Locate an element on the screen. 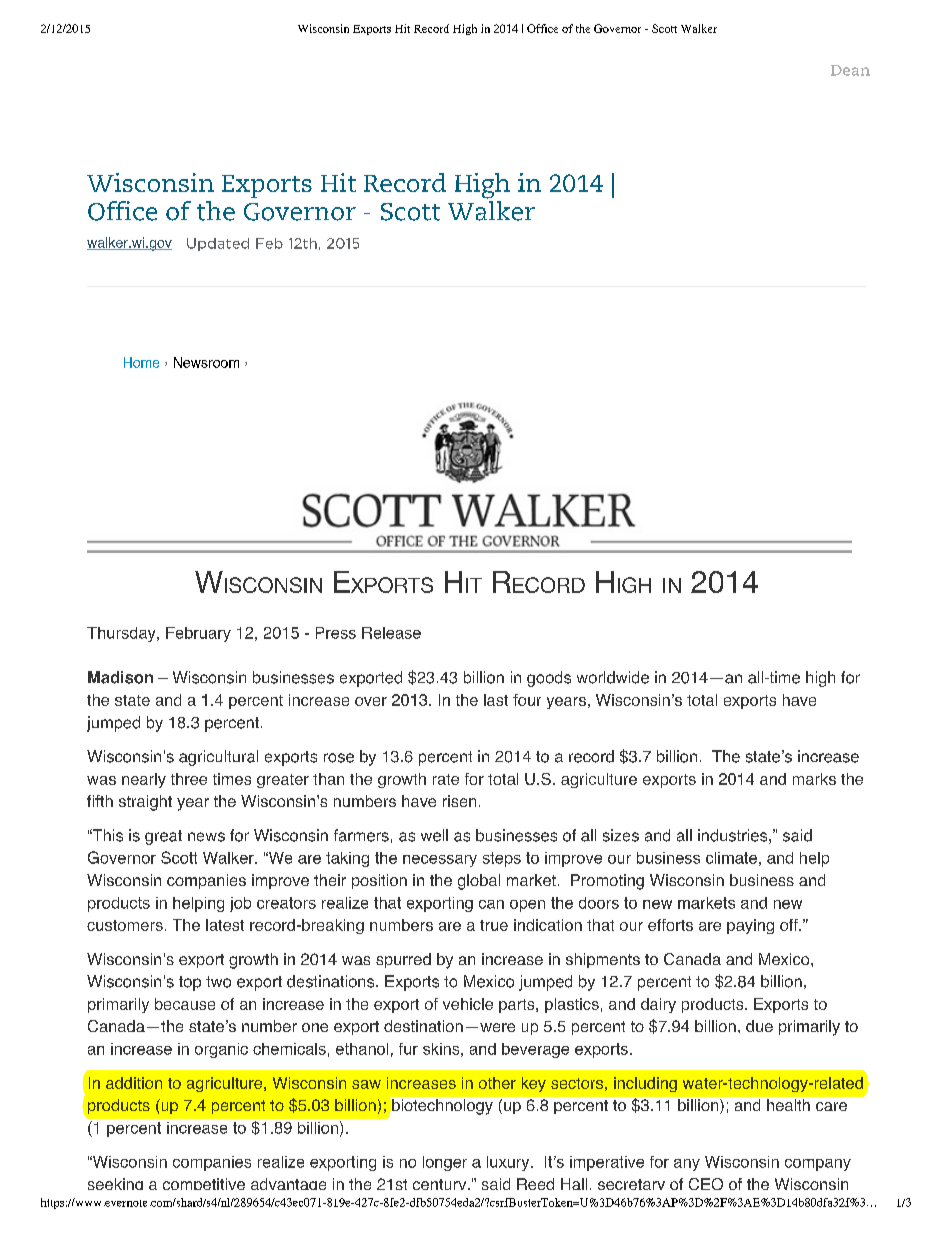 The height and width of the screenshot is (1233, 952). paying is located at coordinates (750, 926).
